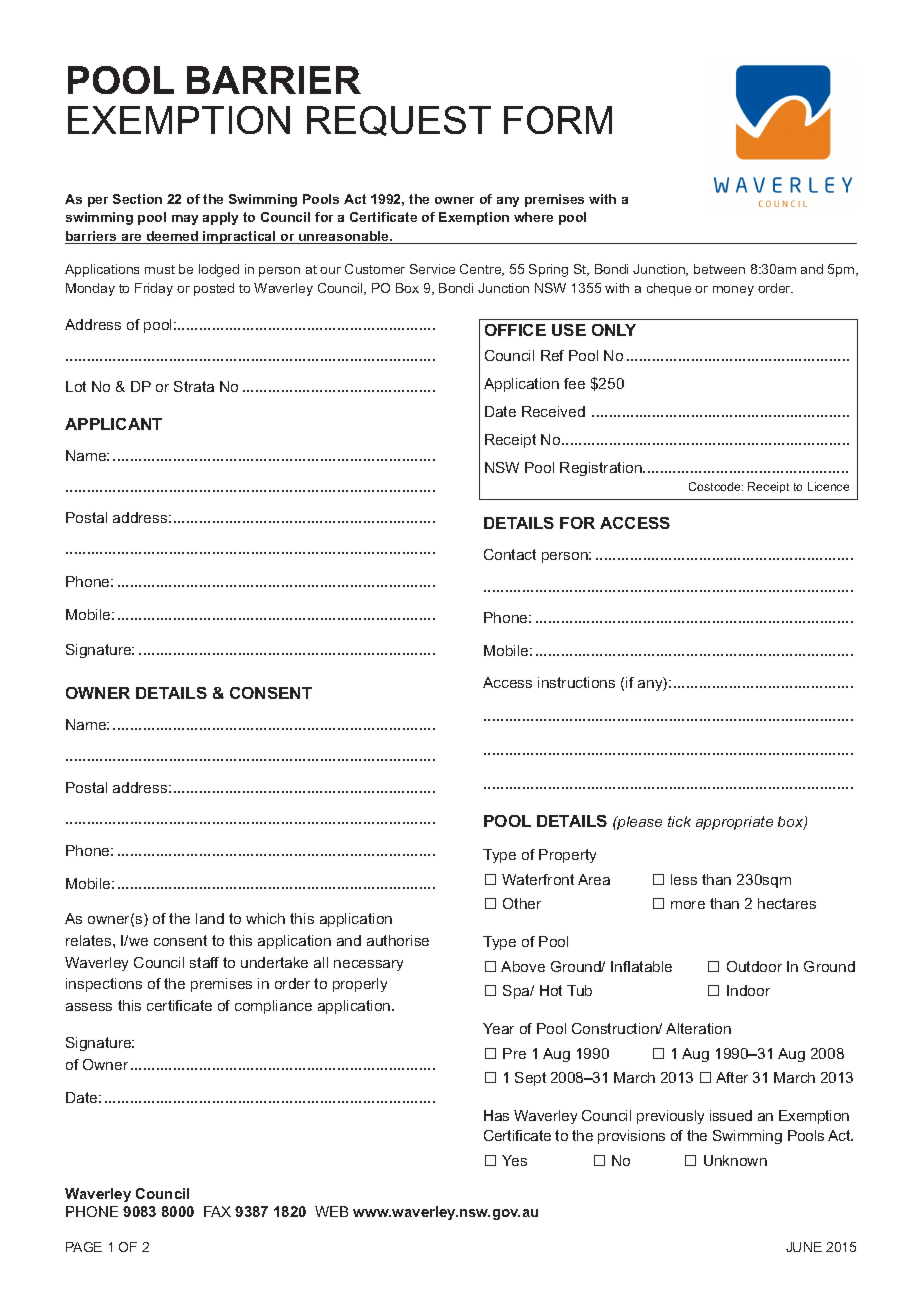 The width and height of the screenshot is (924, 1308). I want to click on instructions, so click(576, 682).
